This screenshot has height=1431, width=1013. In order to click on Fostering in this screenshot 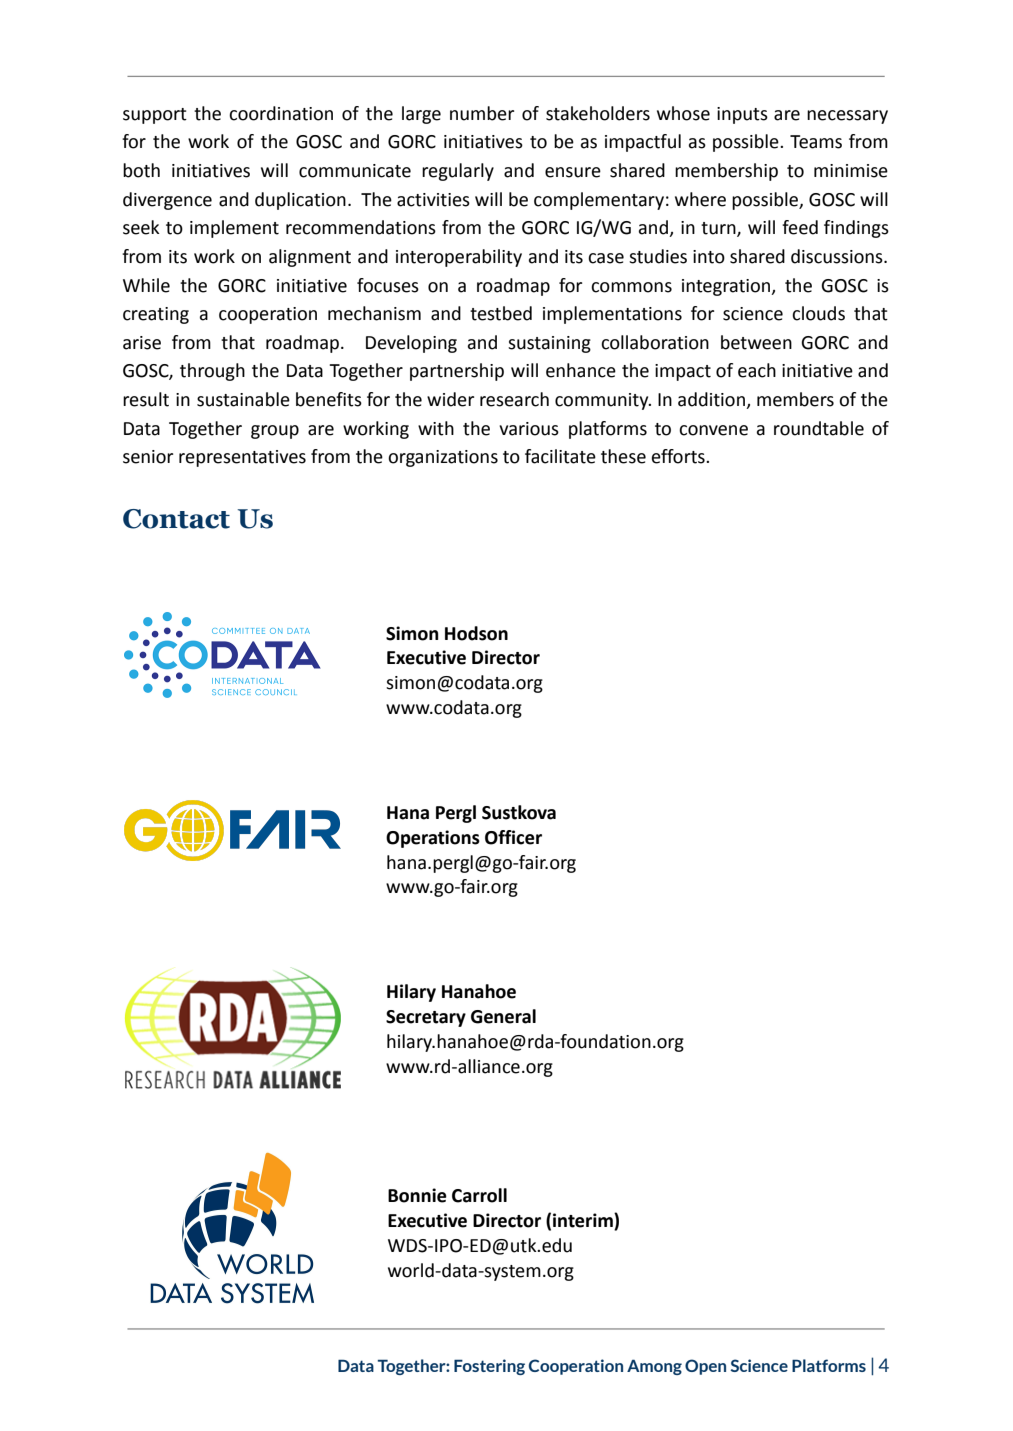, I will do `click(489, 1367)`.
